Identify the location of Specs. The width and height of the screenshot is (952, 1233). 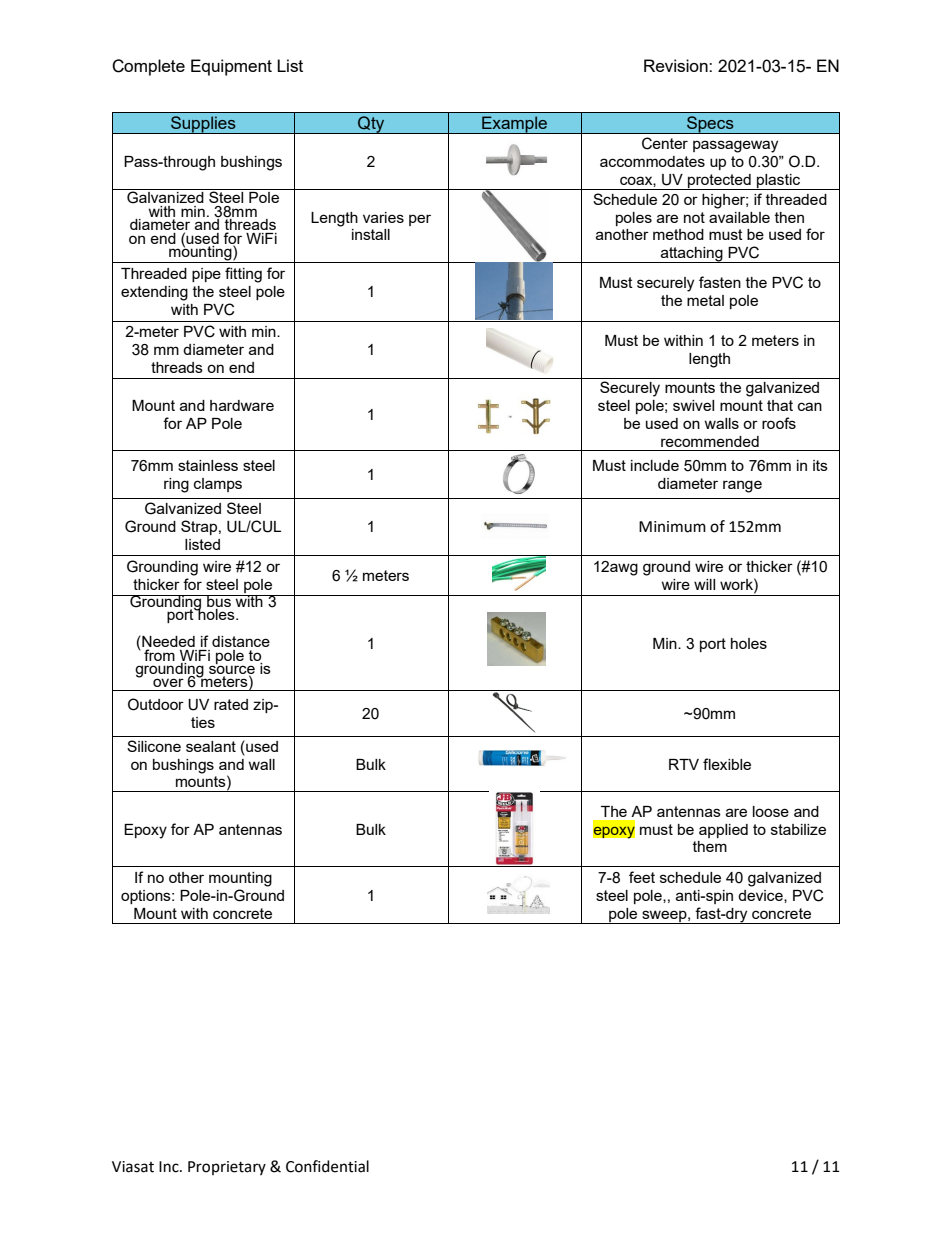
(710, 125).
